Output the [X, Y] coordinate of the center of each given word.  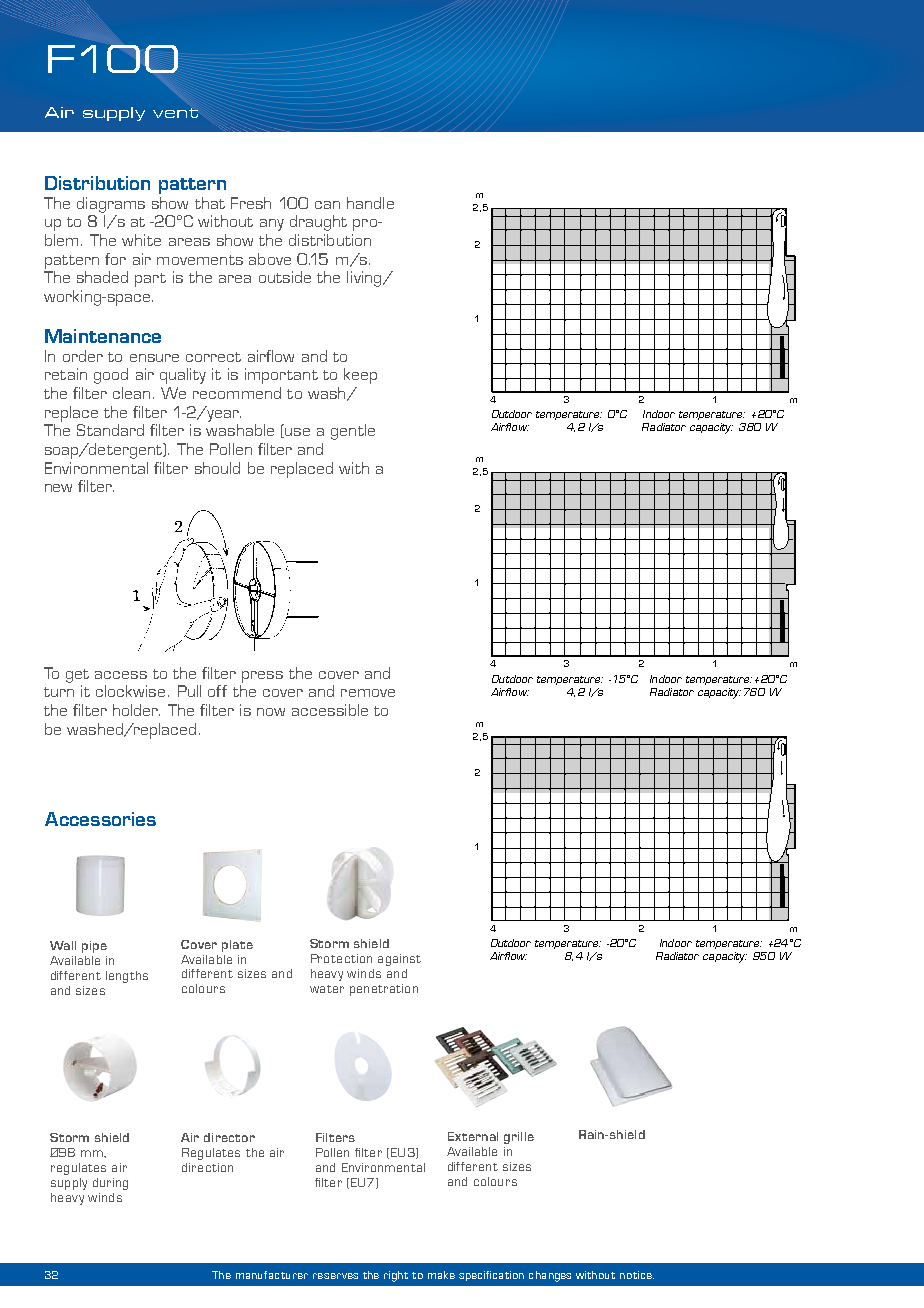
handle [370, 203]
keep [360, 376]
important [281, 376]
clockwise [130, 691]
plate [237, 946]
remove [368, 693]
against [399, 960]
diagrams [111, 205]
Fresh [251, 203]
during [110, 1184]
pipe [94, 947]
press [262, 677]
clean [131, 393]
